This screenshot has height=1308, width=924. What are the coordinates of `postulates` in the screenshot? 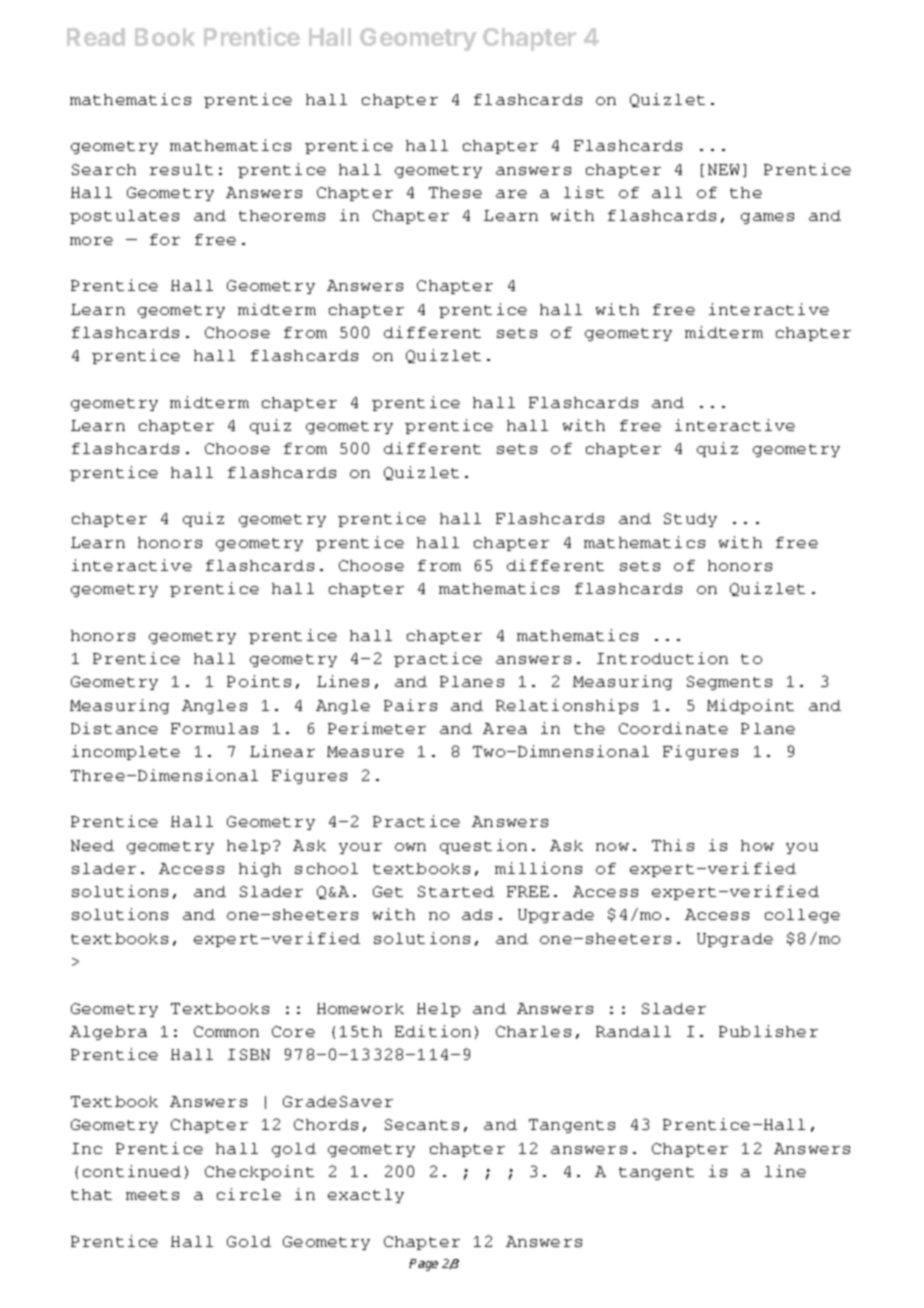 It's located at (124, 217).
